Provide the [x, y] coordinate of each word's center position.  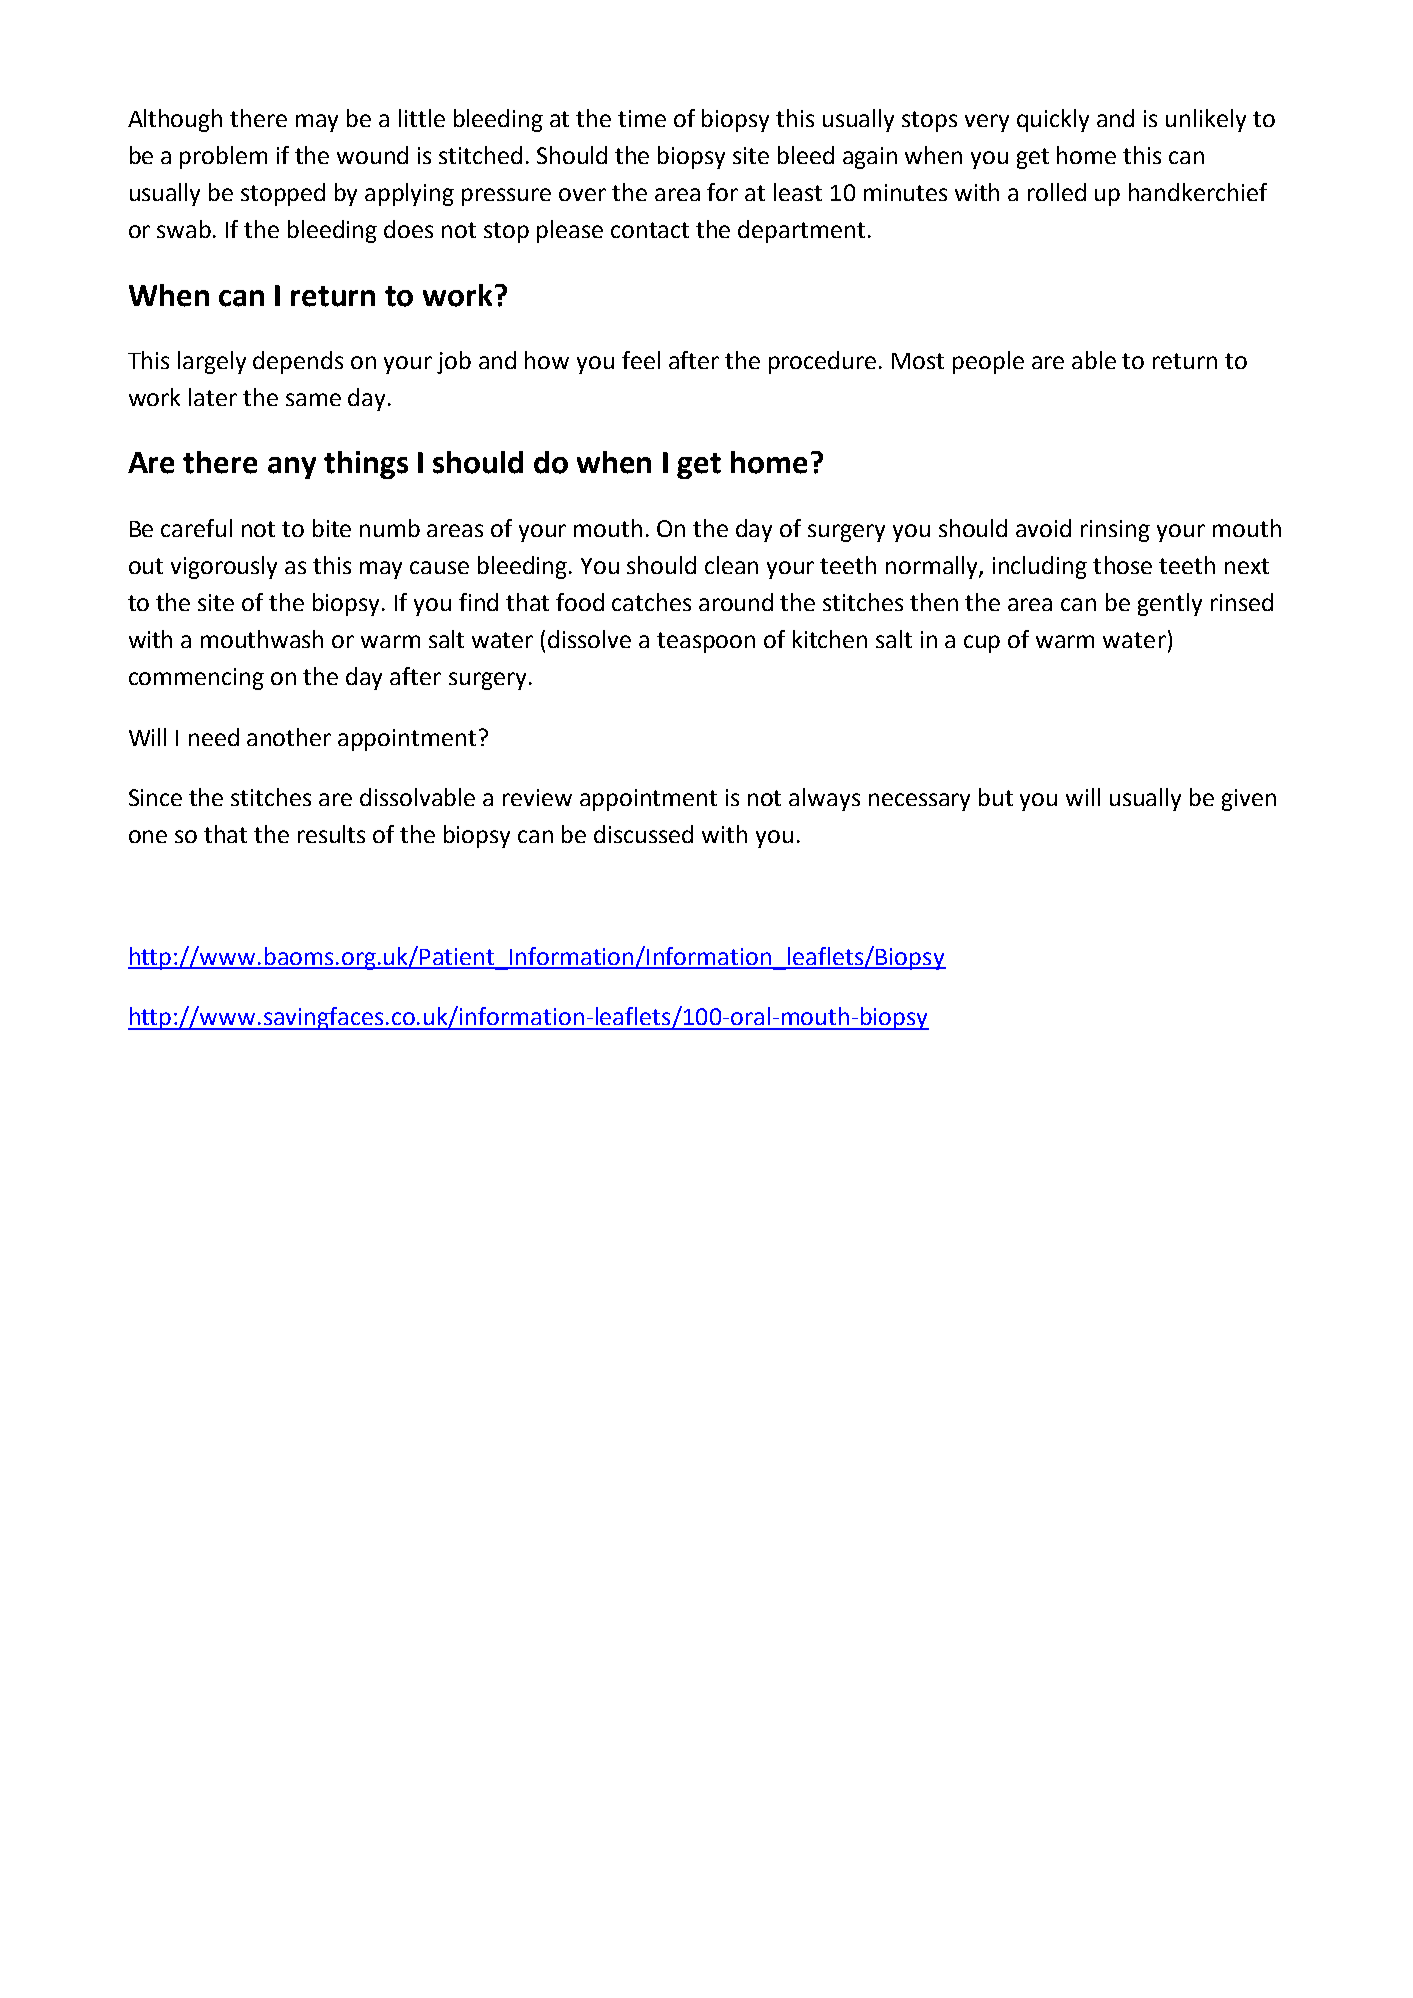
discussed [643, 834]
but [996, 797]
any [292, 468]
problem [223, 157]
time [642, 118]
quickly [1053, 120]
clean [731, 565]
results [331, 834]
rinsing [1115, 531]
